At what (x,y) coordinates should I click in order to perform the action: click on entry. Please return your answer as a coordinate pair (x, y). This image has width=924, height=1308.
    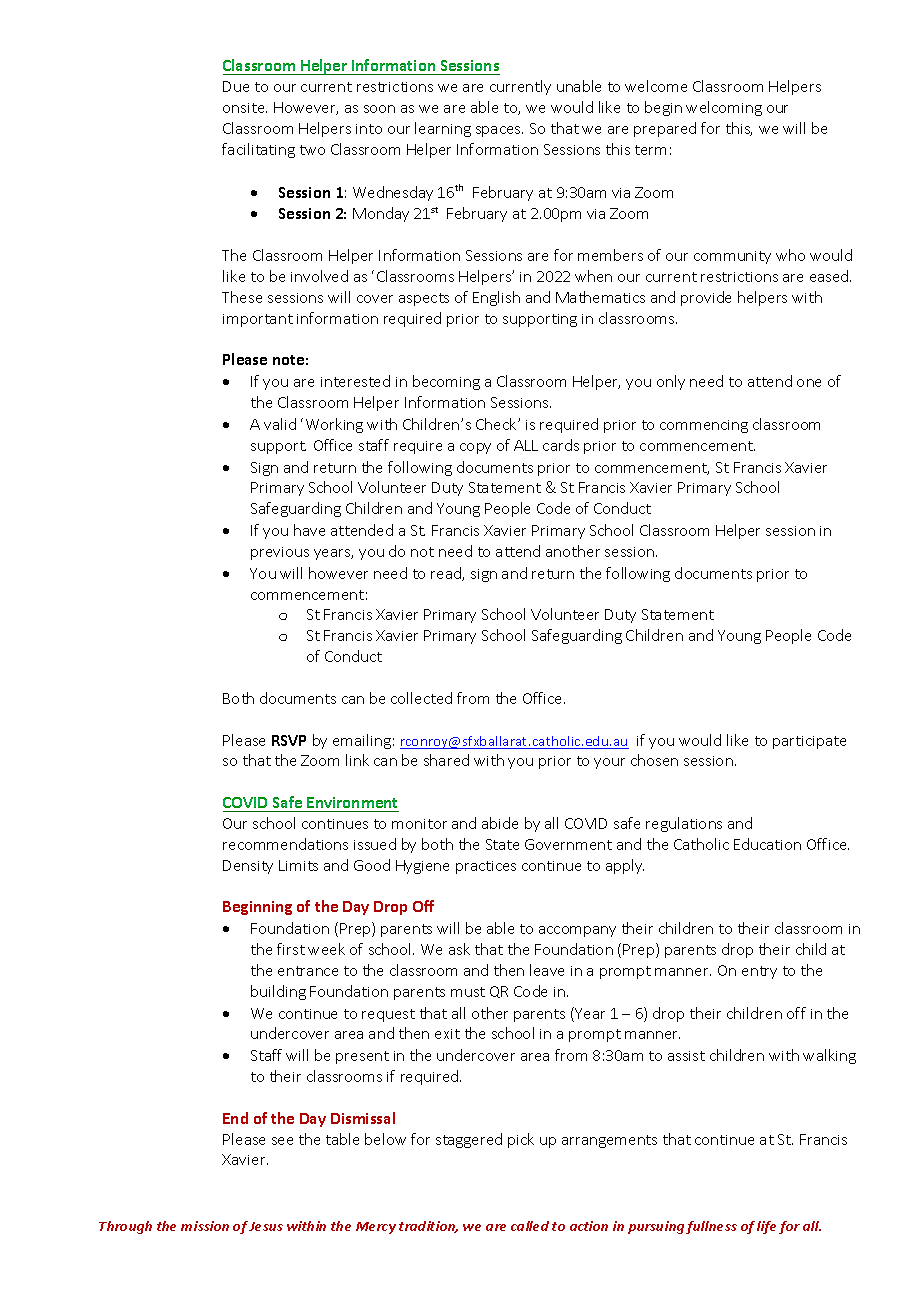
    Looking at the image, I should click on (759, 972).
